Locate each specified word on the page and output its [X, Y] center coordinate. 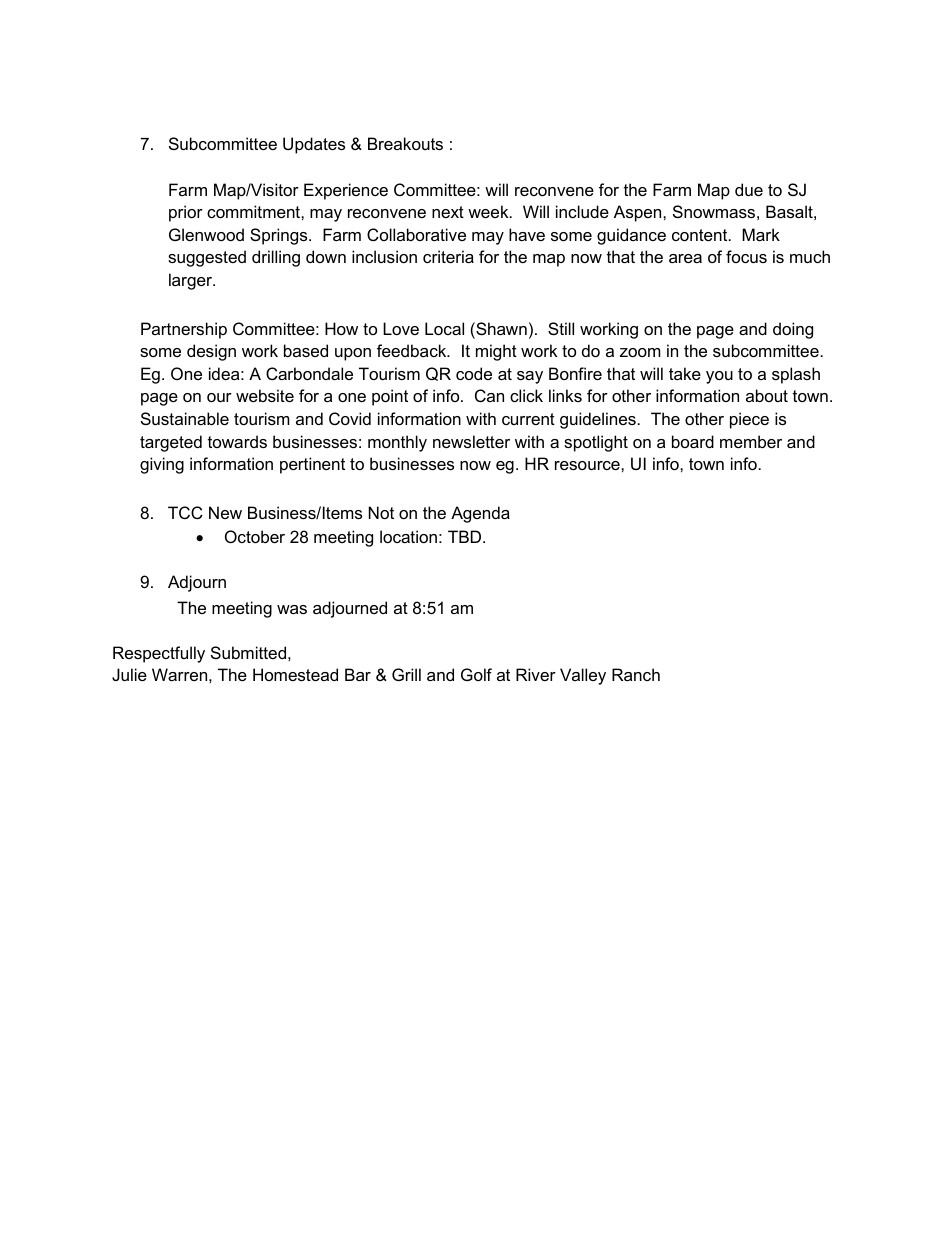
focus [746, 256]
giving [162, 465]
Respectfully [159, 654]
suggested [207, 258]
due [749, 189]
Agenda [480, 514]
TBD [466, 536]
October [255, 536]
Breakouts [405, 143]
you [719, 377]
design [211, 352]
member [751, 441]
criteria [448, 256]
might [496, 352]
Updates [314, 145]
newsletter [471, 441]
